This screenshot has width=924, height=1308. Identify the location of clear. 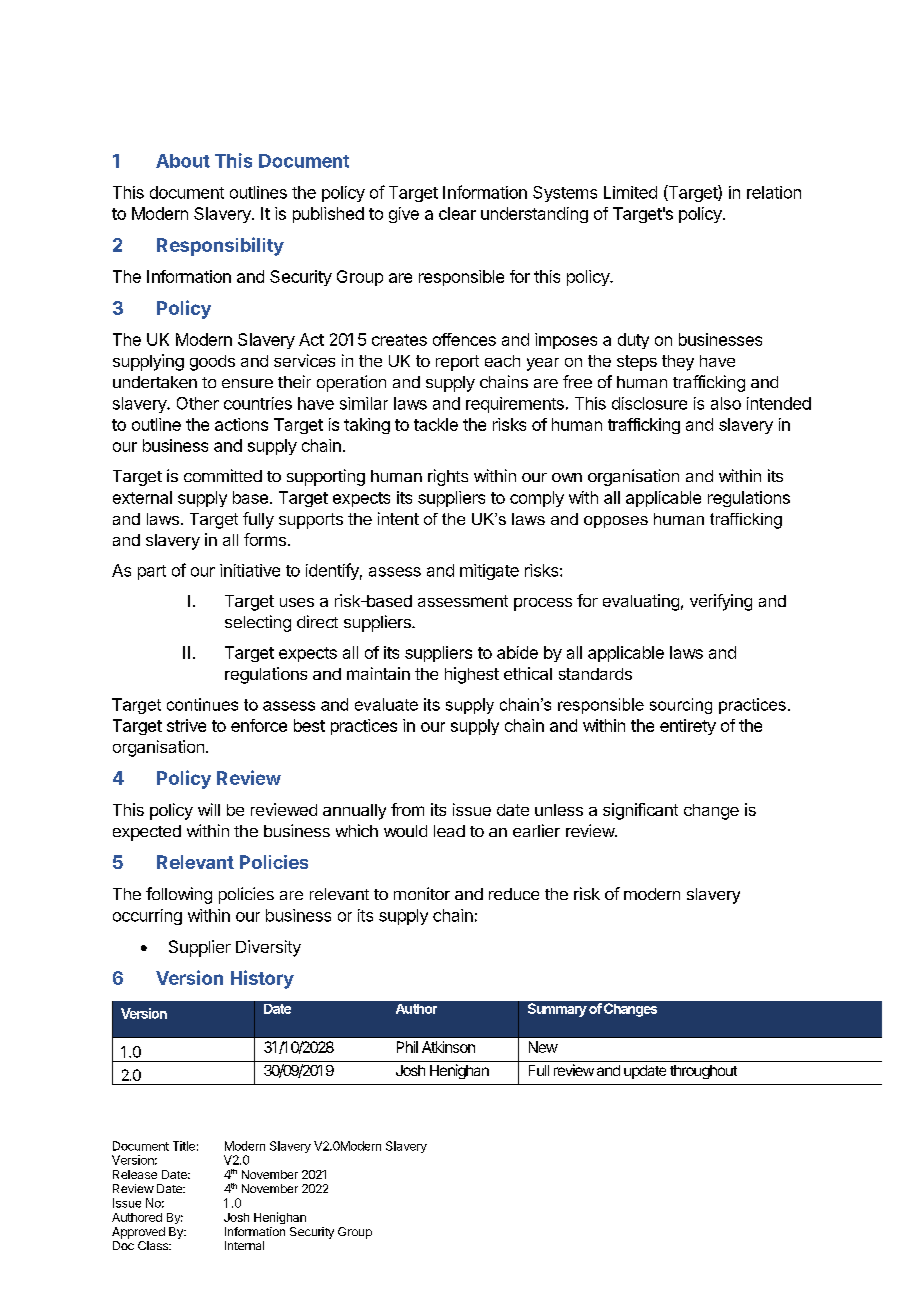
(457, 213).
